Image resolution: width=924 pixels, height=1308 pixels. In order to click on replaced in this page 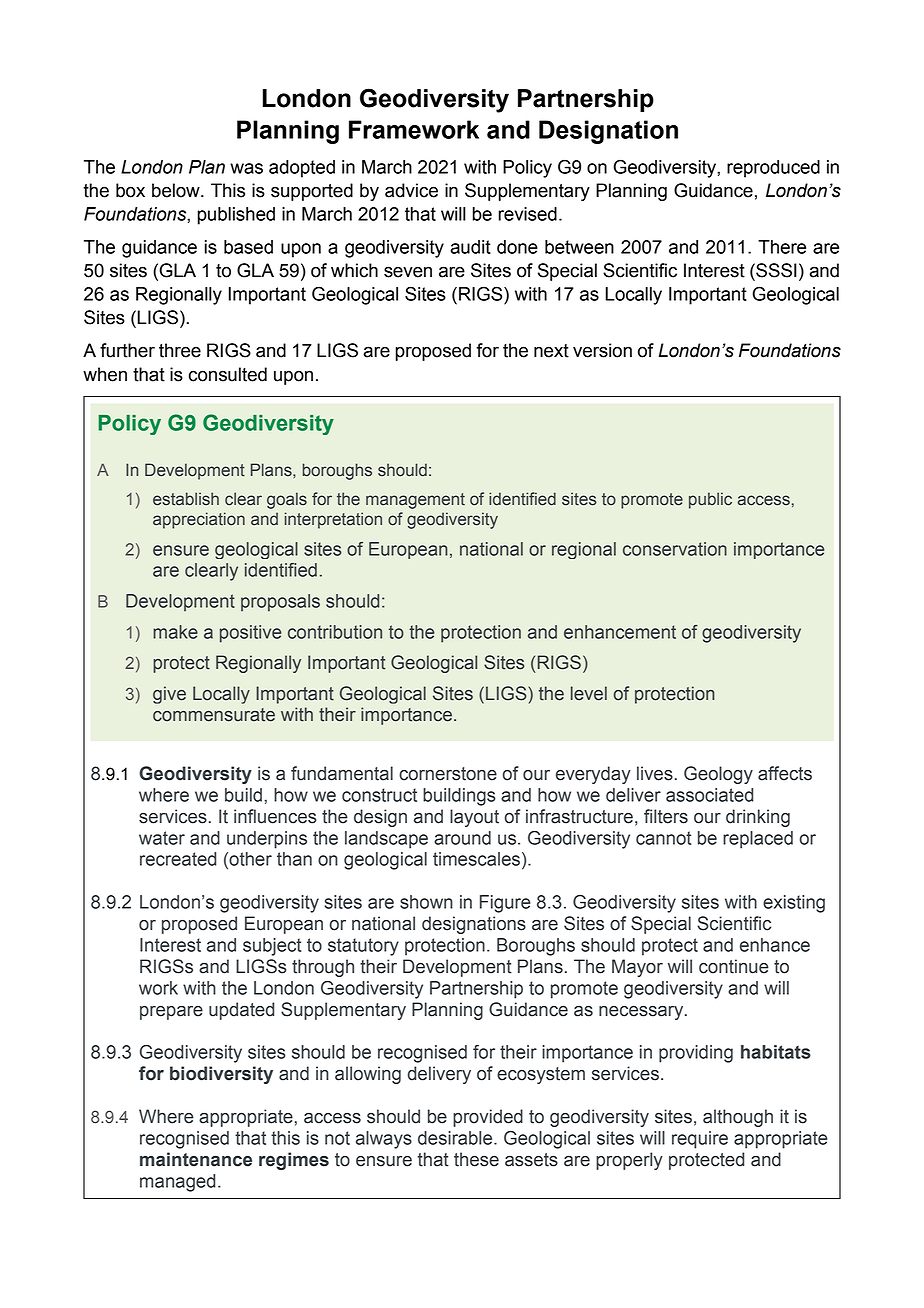, I will do `click(758, 840)`.
